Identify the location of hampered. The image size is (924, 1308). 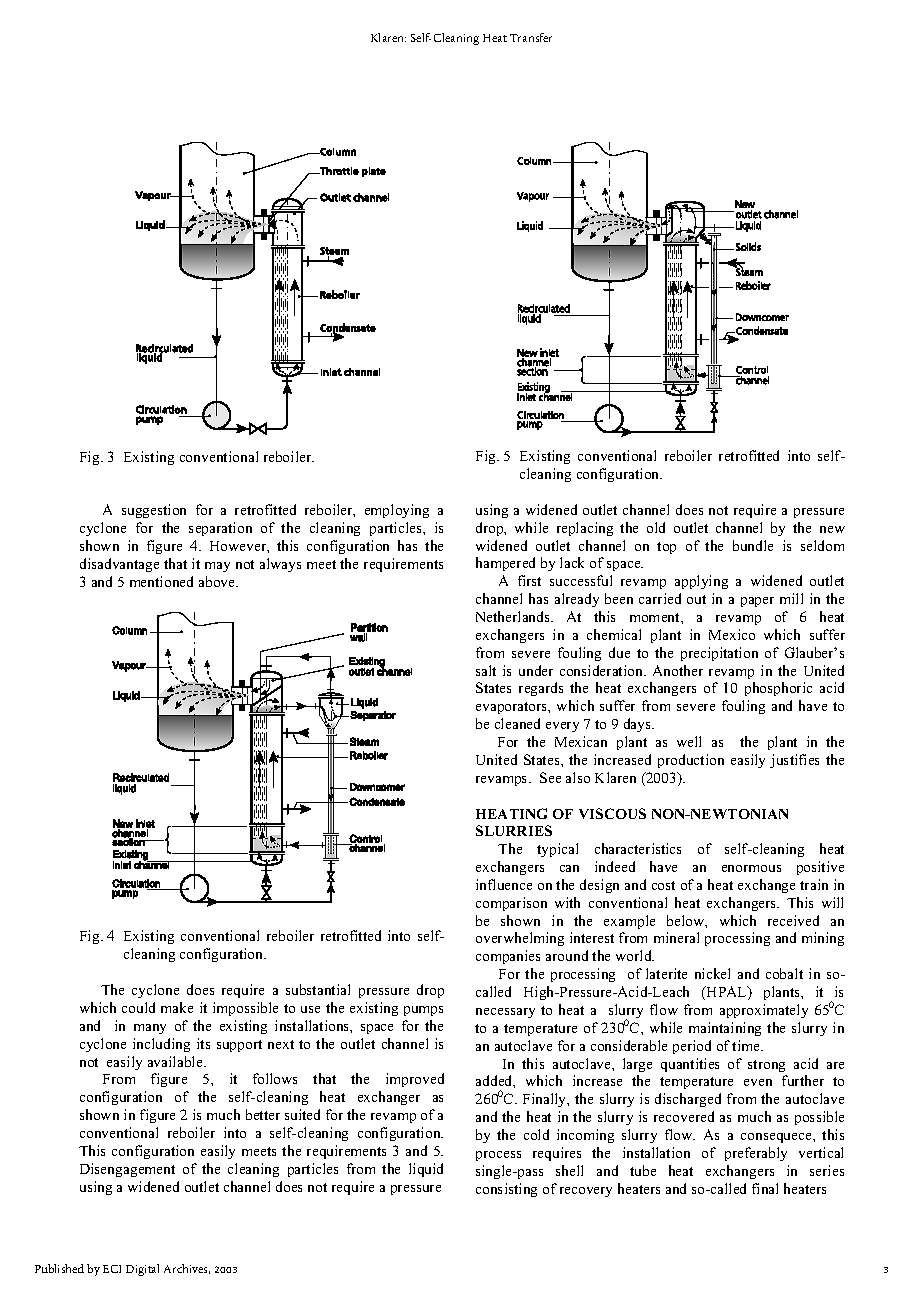
(505, 564).
